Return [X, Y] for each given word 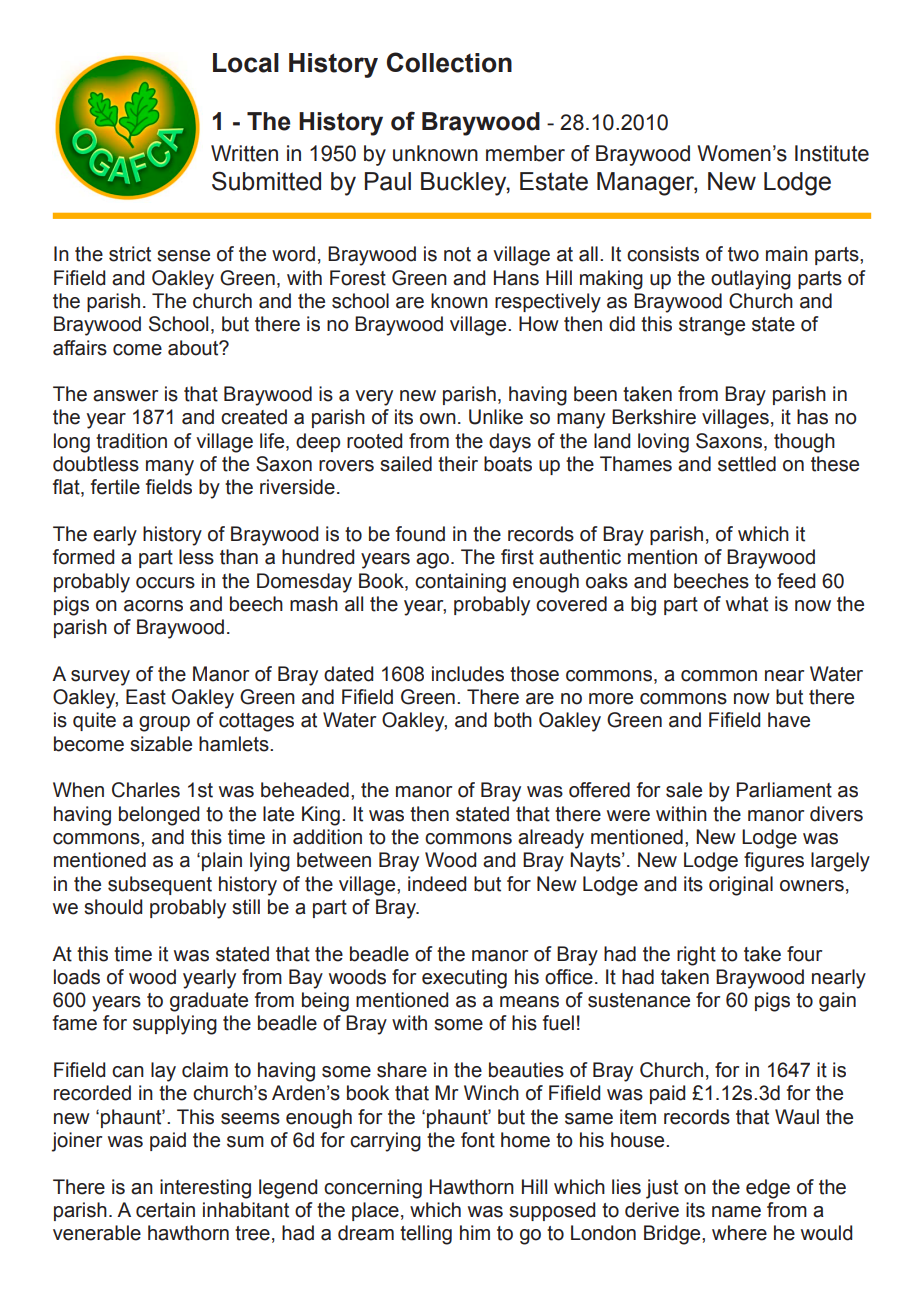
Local [246, 63]
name [736, 1212]
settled [747, 464]
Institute [832, 153]
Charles [146, 790]
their [458, 464]
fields [169, 487]
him [475, 1232]
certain [165, 1210]
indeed [437, 884]
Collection [449, 62]
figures [774, 862]
